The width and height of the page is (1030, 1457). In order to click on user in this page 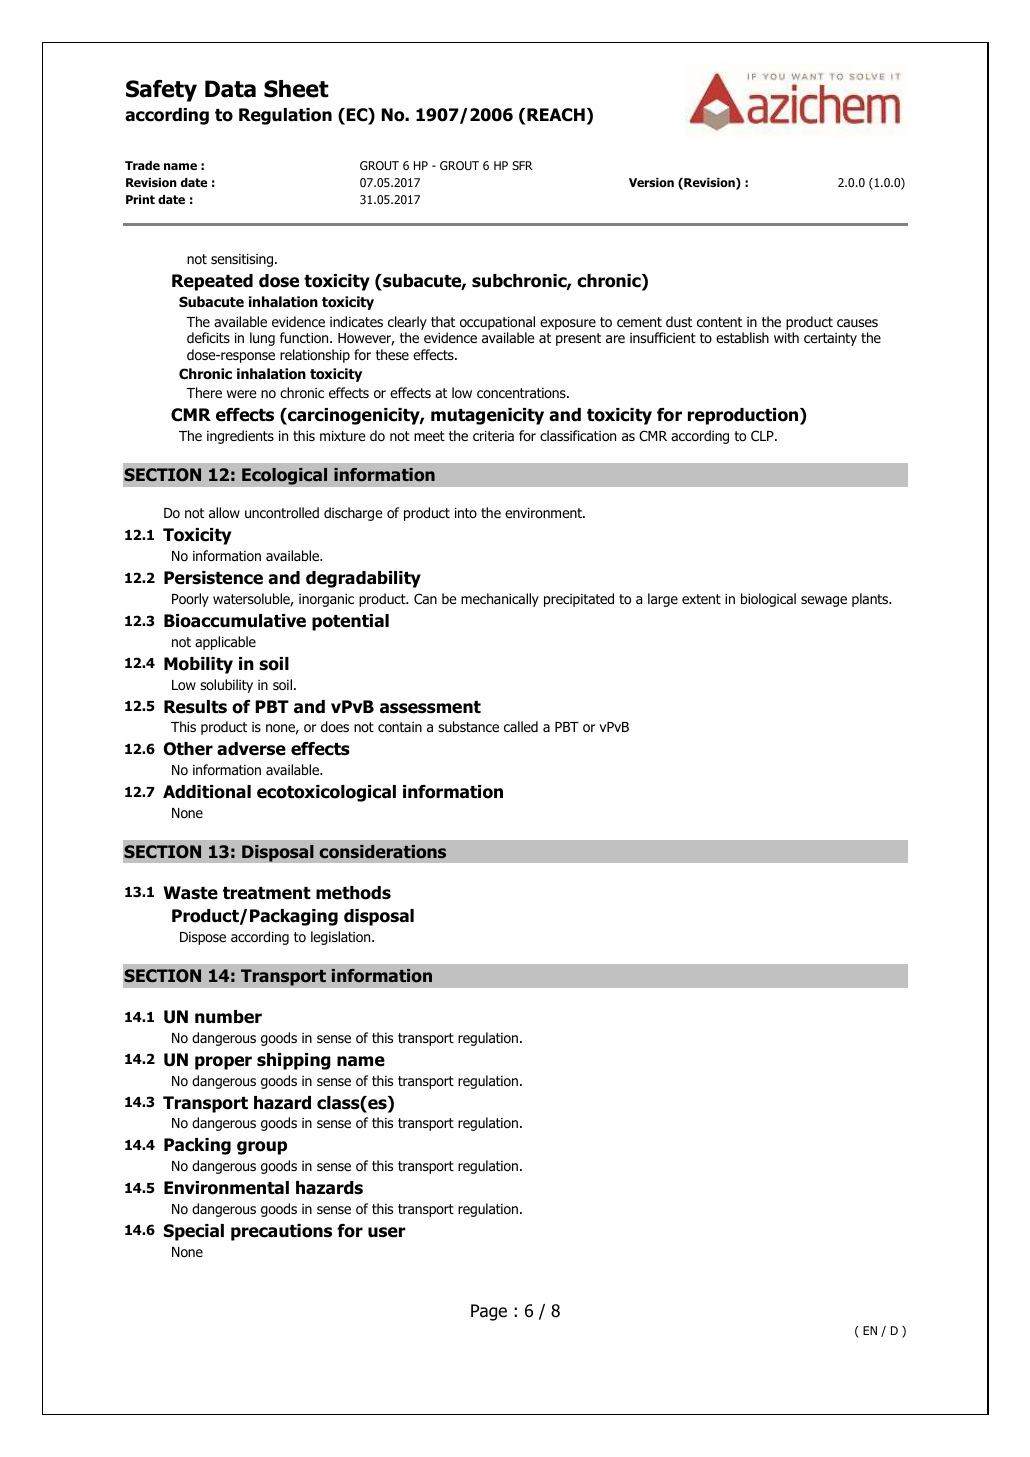, I will do `click(387, 1232)`.
